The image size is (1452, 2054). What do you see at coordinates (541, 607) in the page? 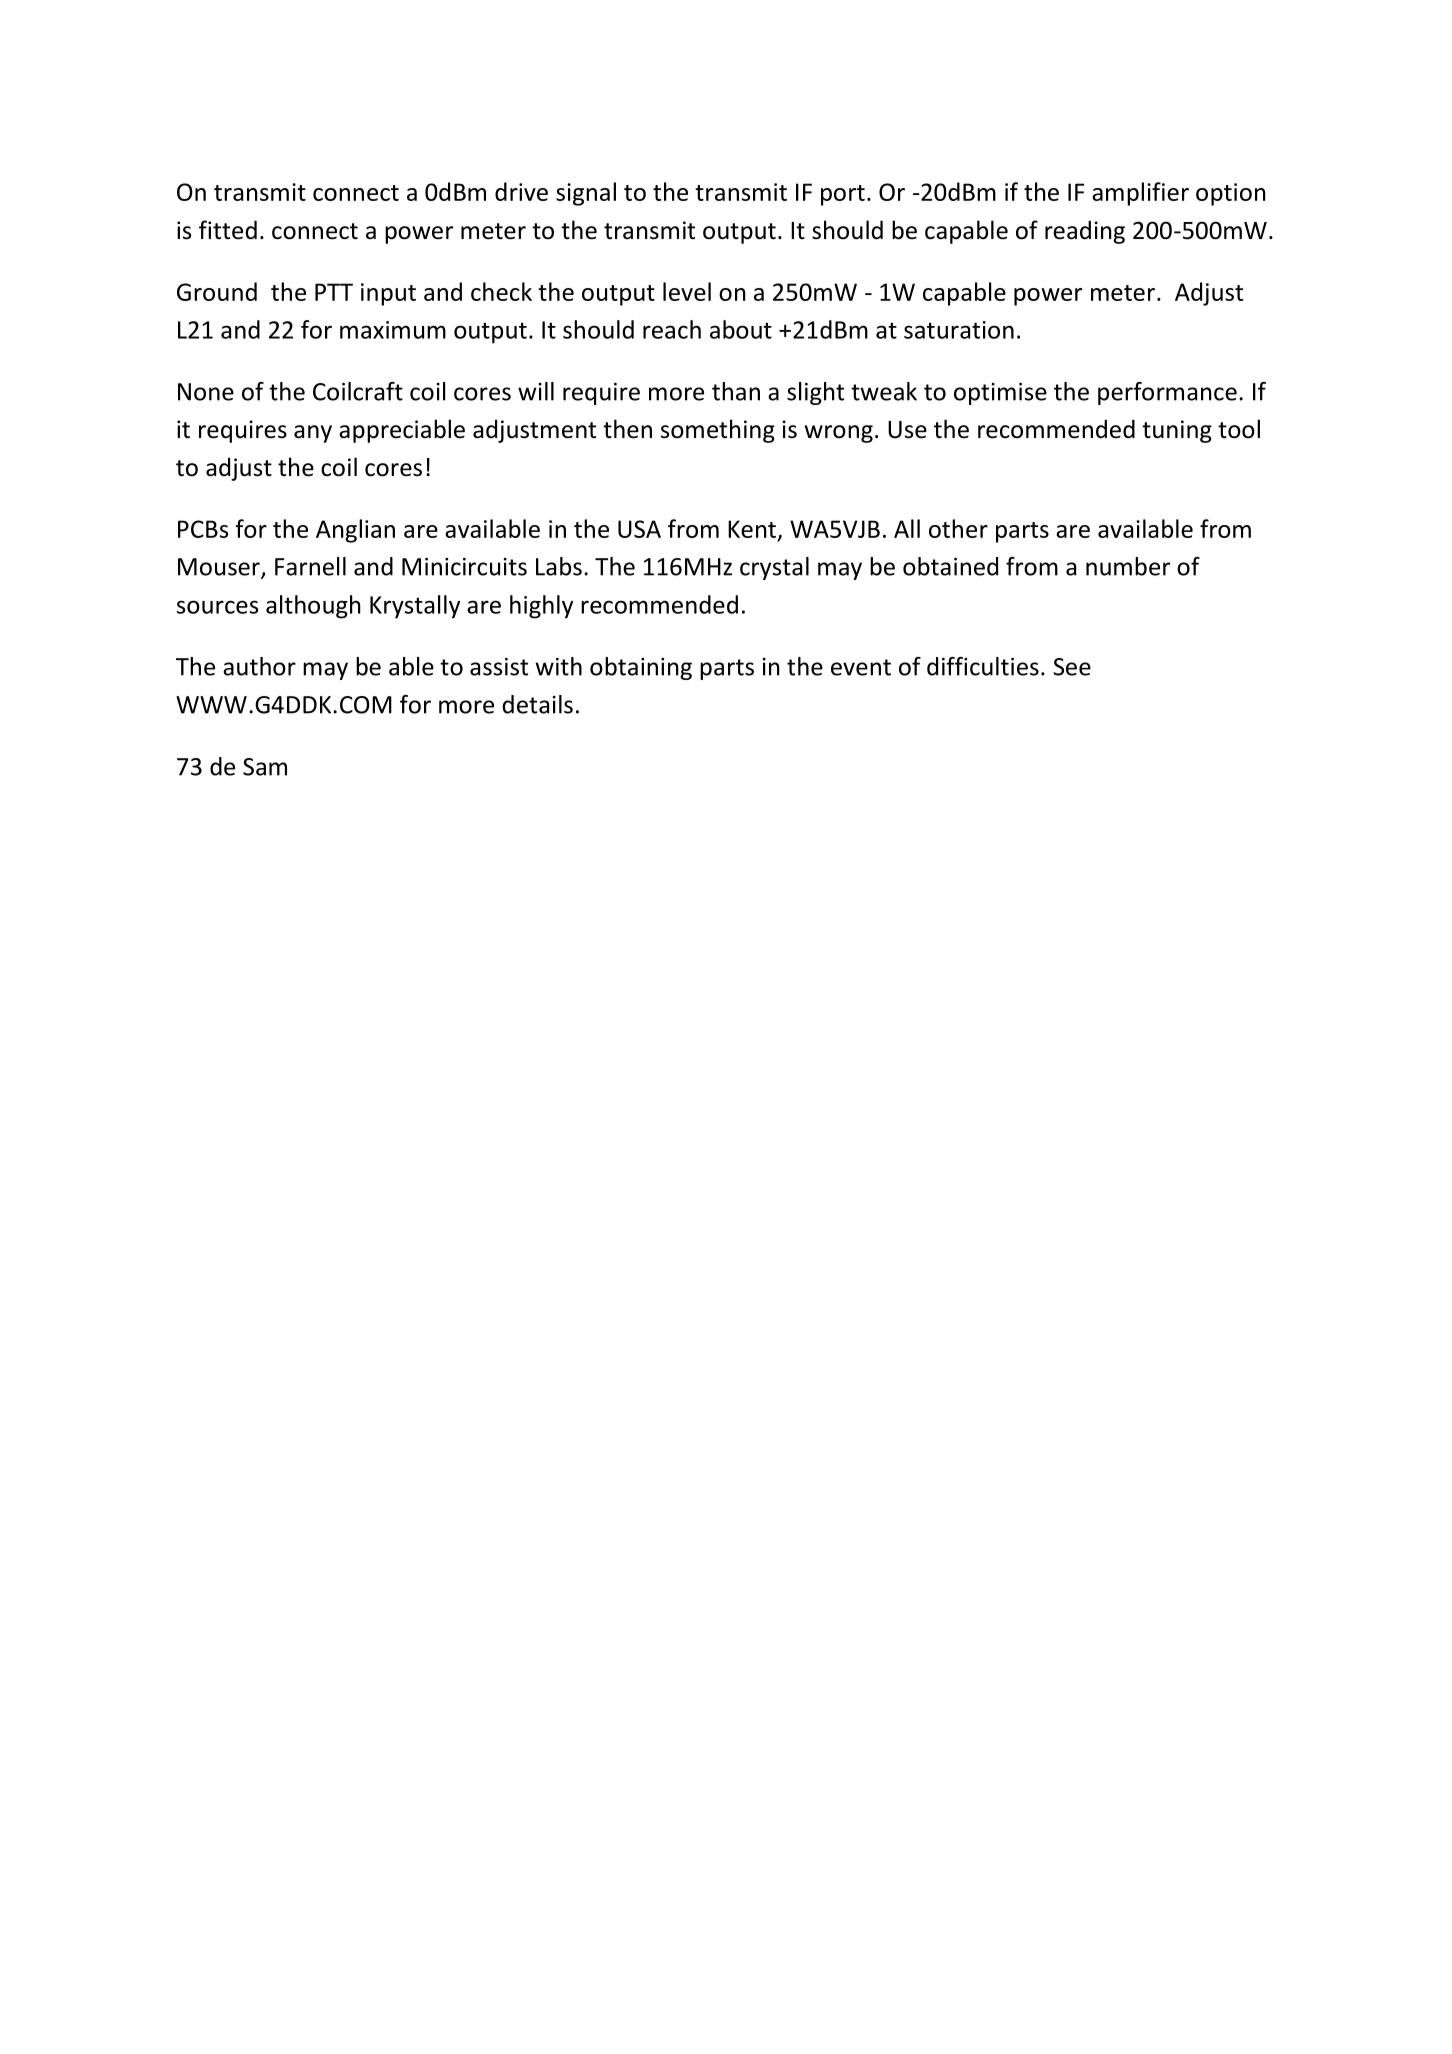
I see `highly` at bounding box center [541, 607].
